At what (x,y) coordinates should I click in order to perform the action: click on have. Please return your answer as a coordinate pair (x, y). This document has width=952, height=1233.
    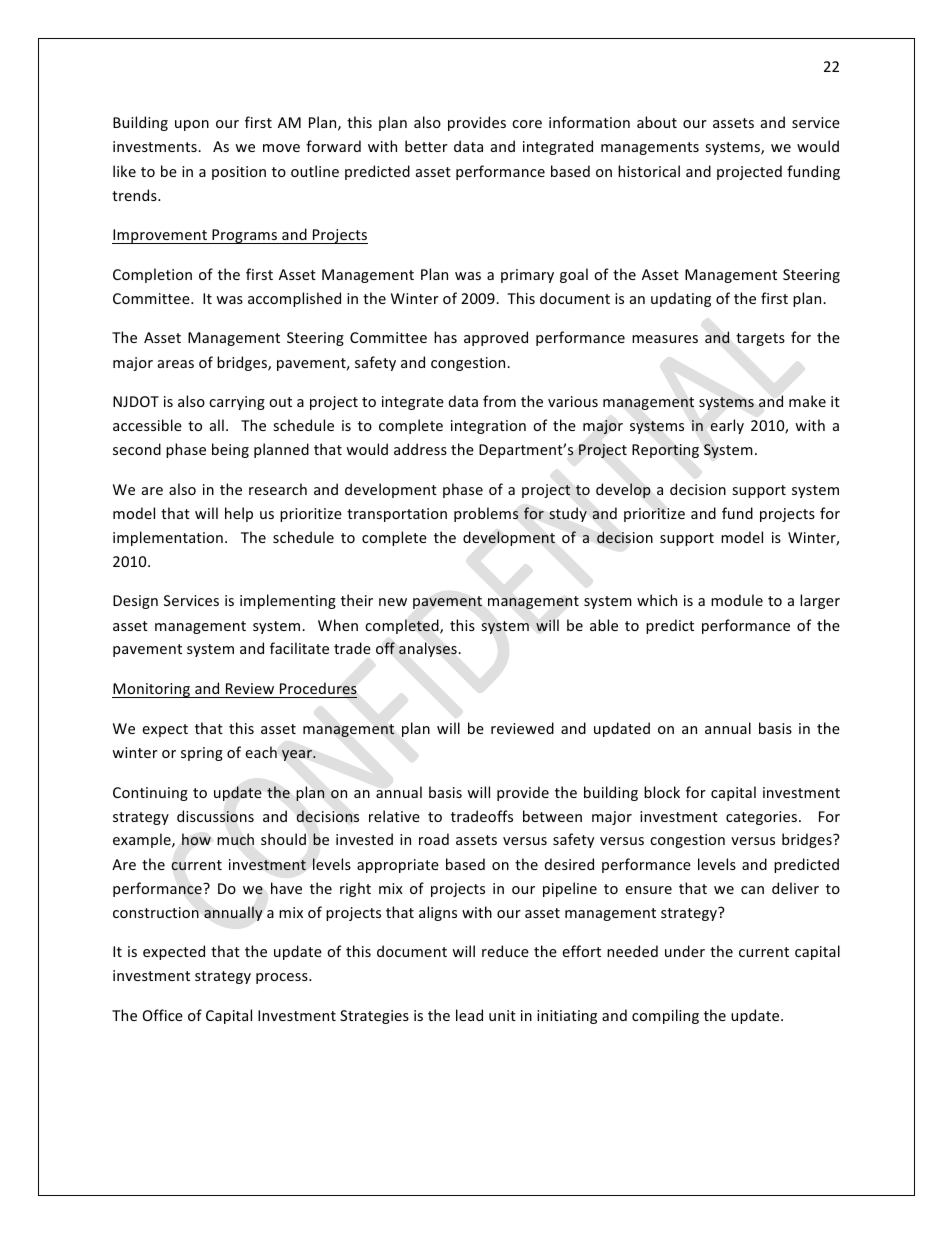
    Looking at the image, I should click on (286, 888).
